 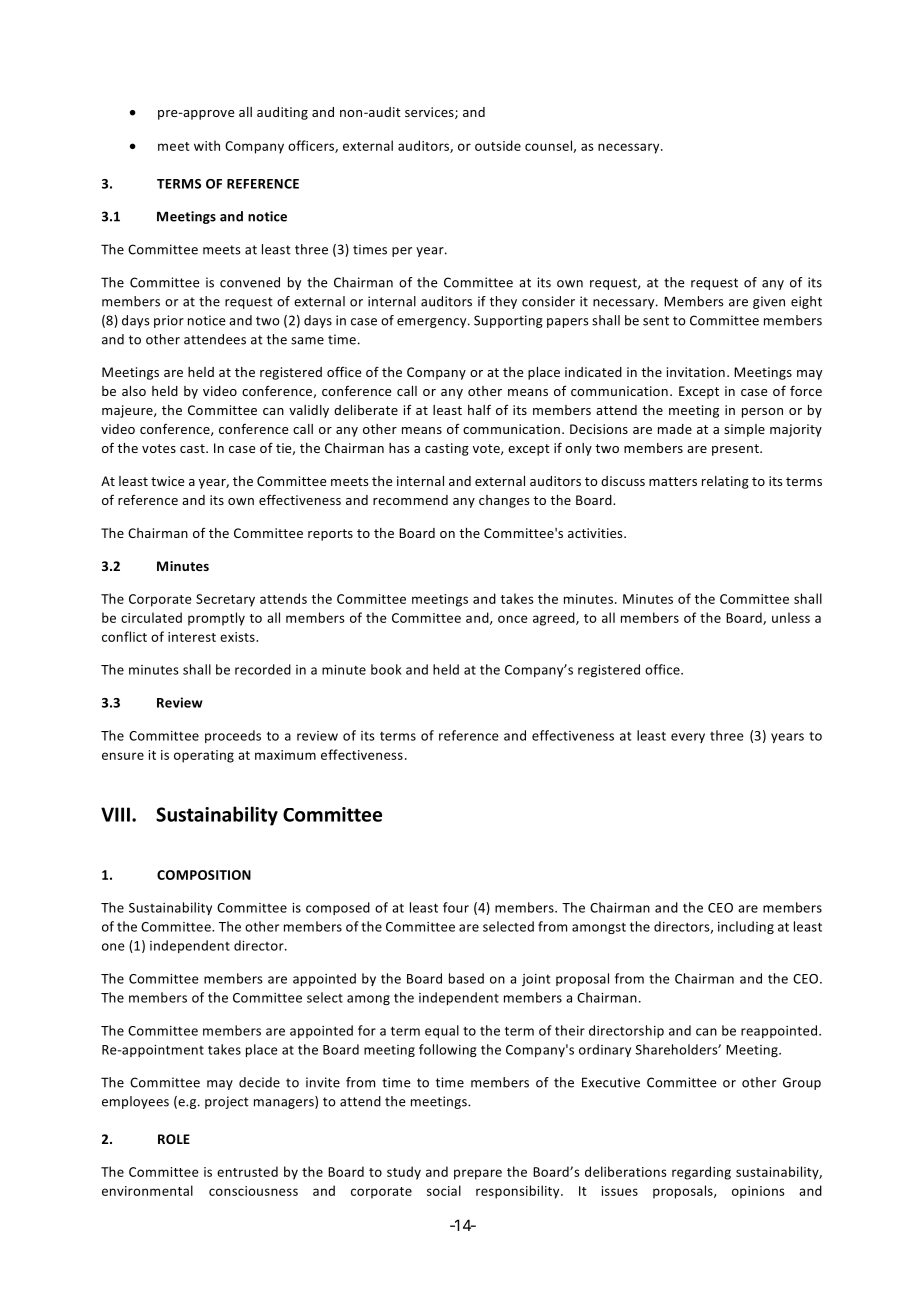 What do you see at coordinates (762, 413) in the document?
I see `person` at bounding box center [762, 413].
